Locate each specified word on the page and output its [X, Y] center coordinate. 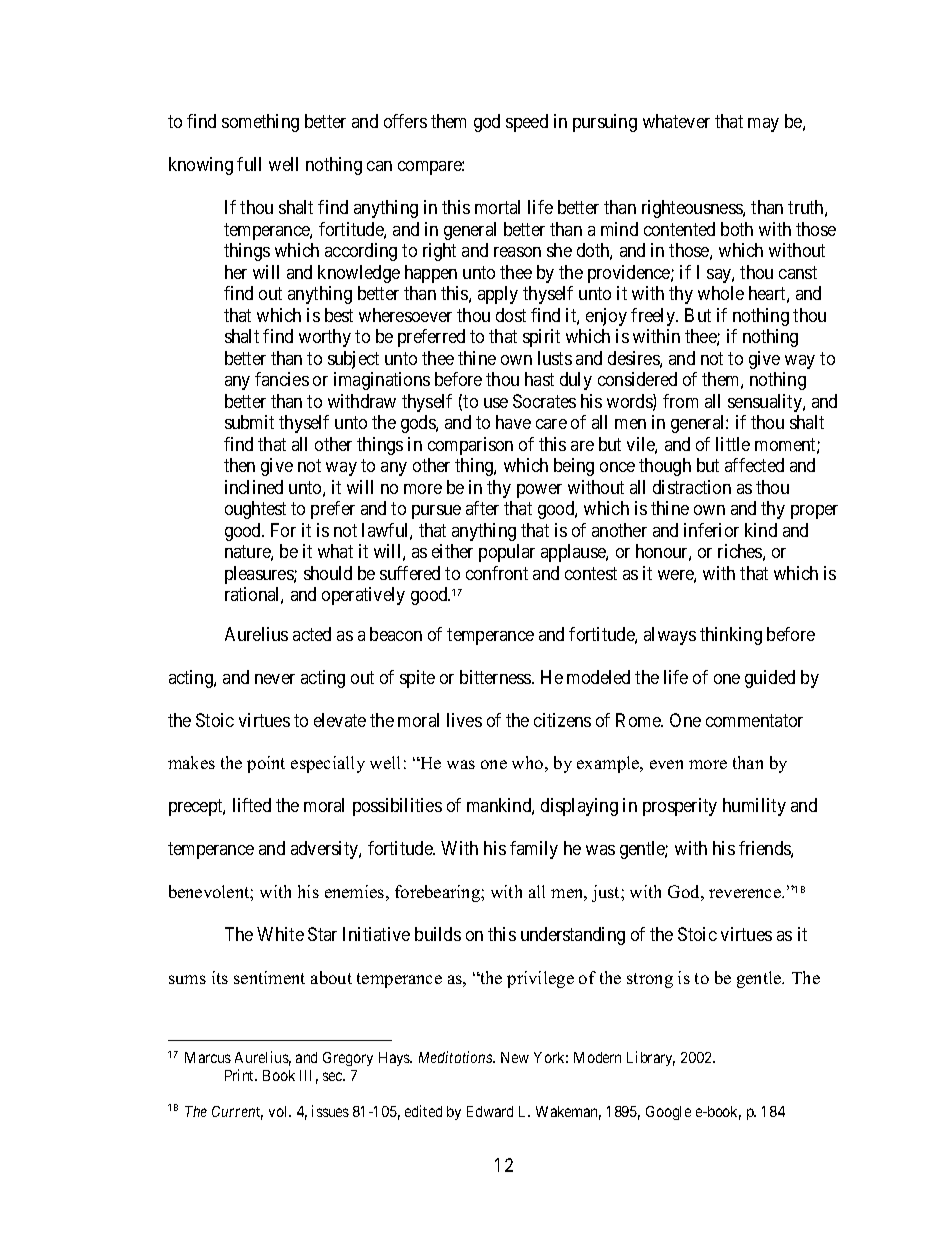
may [763, 125]
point [266, 764]
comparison [470, 446]
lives [464, 720]
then [239, 465]
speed [527, 123]
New [515, 1057]
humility [754, 807]
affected [754, 465]
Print [241, 1075]
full [249, 164]
